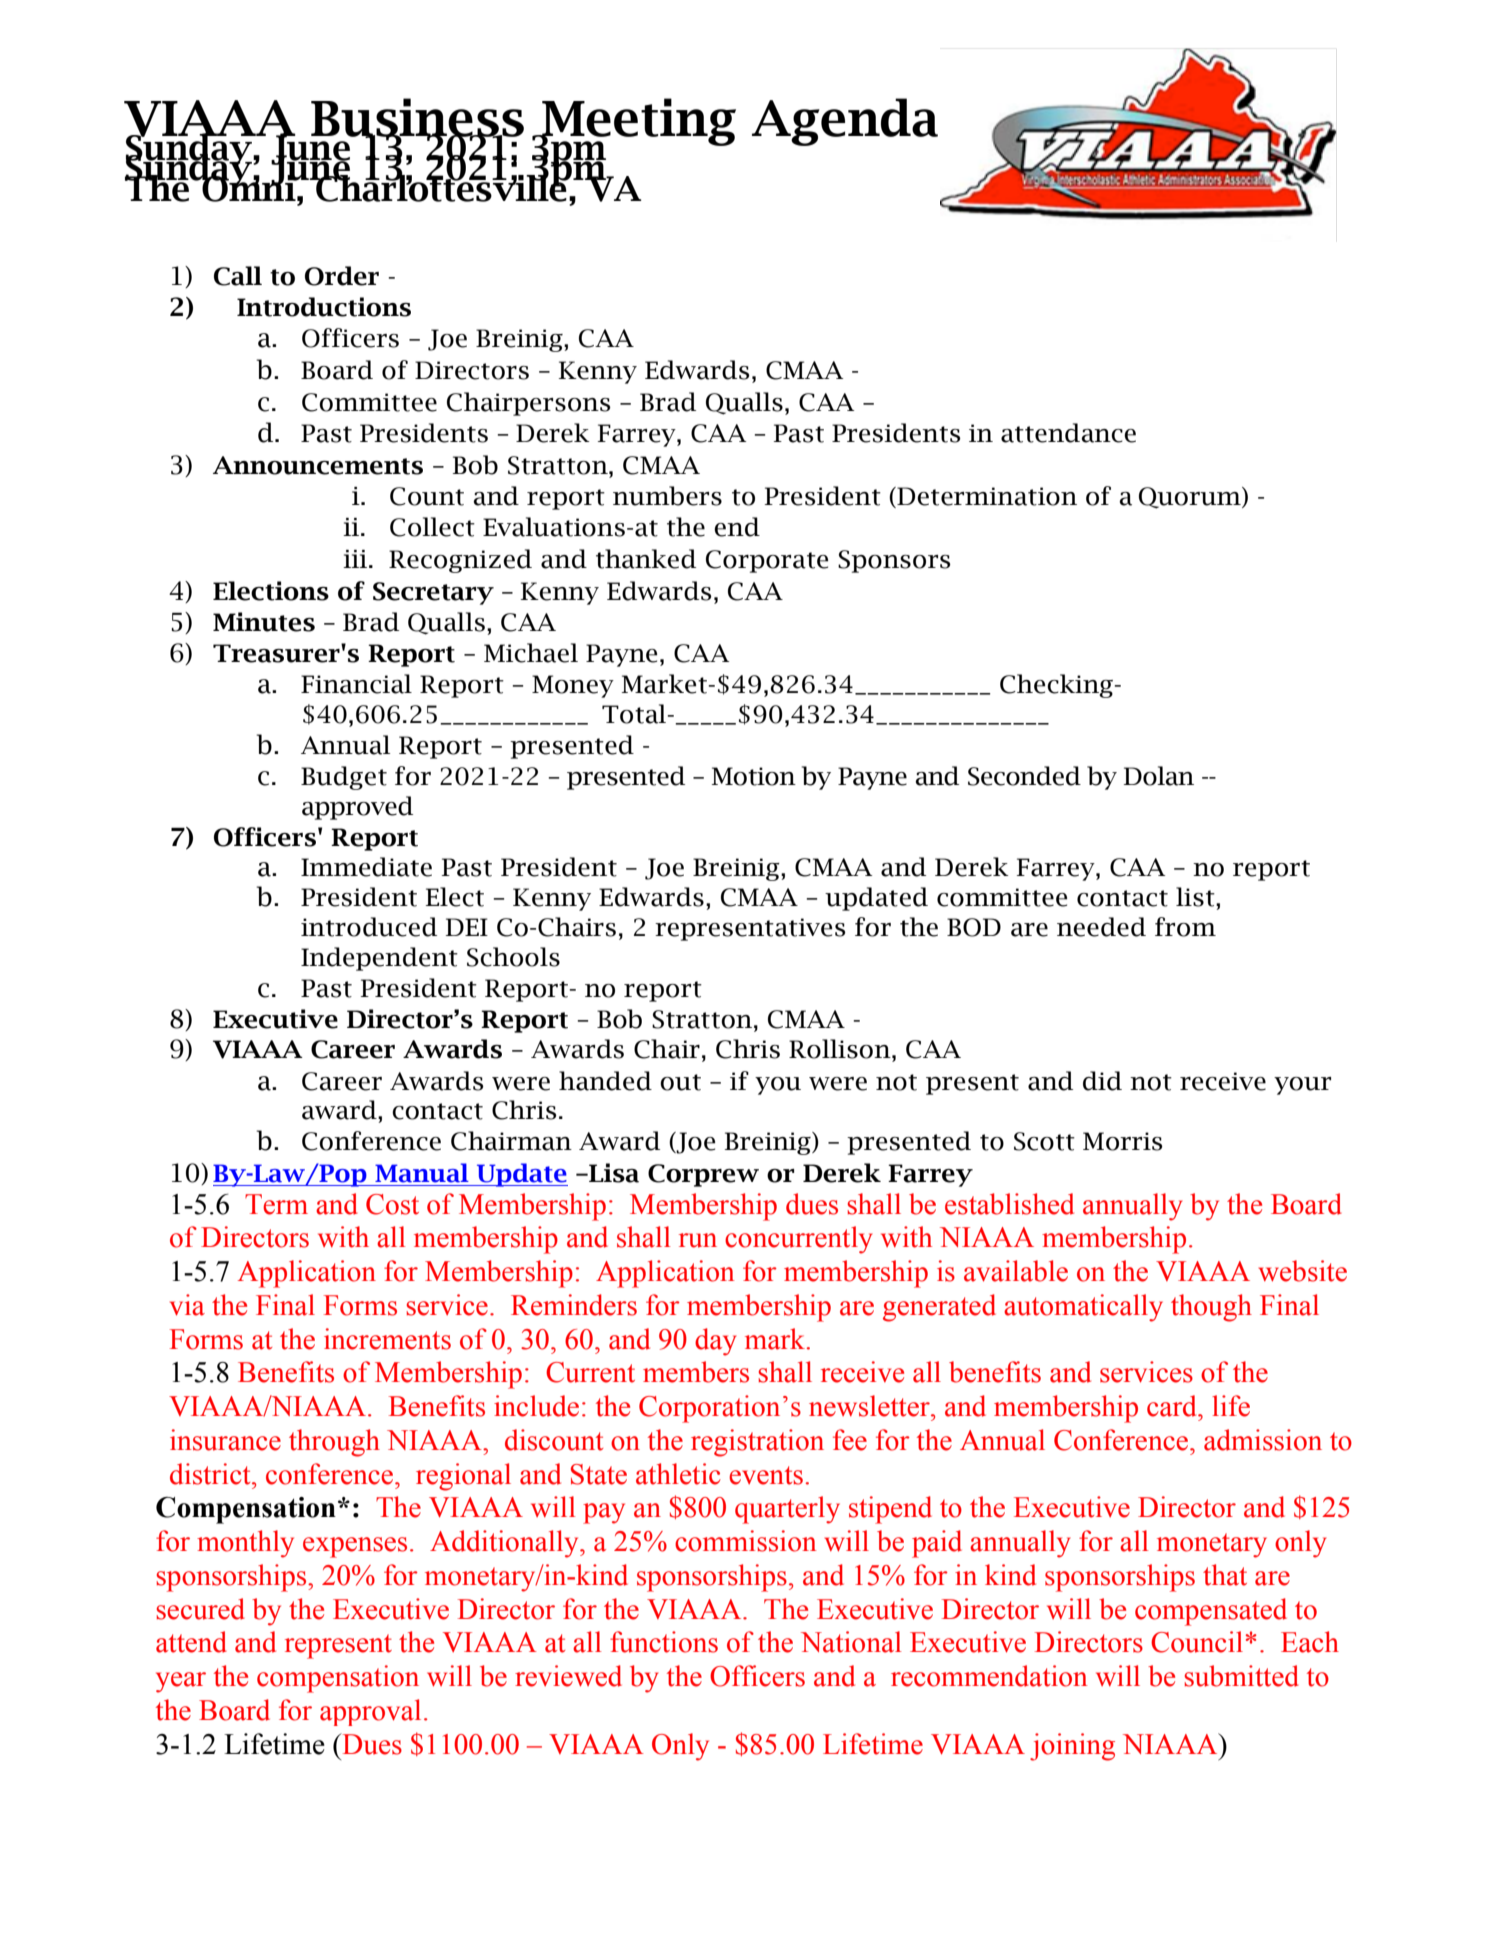 The width and height of the screenshot is (1497, 1937). Describe the element at coordinates (1191, 498) in the screenshot. I see `Quorum` at that location.
